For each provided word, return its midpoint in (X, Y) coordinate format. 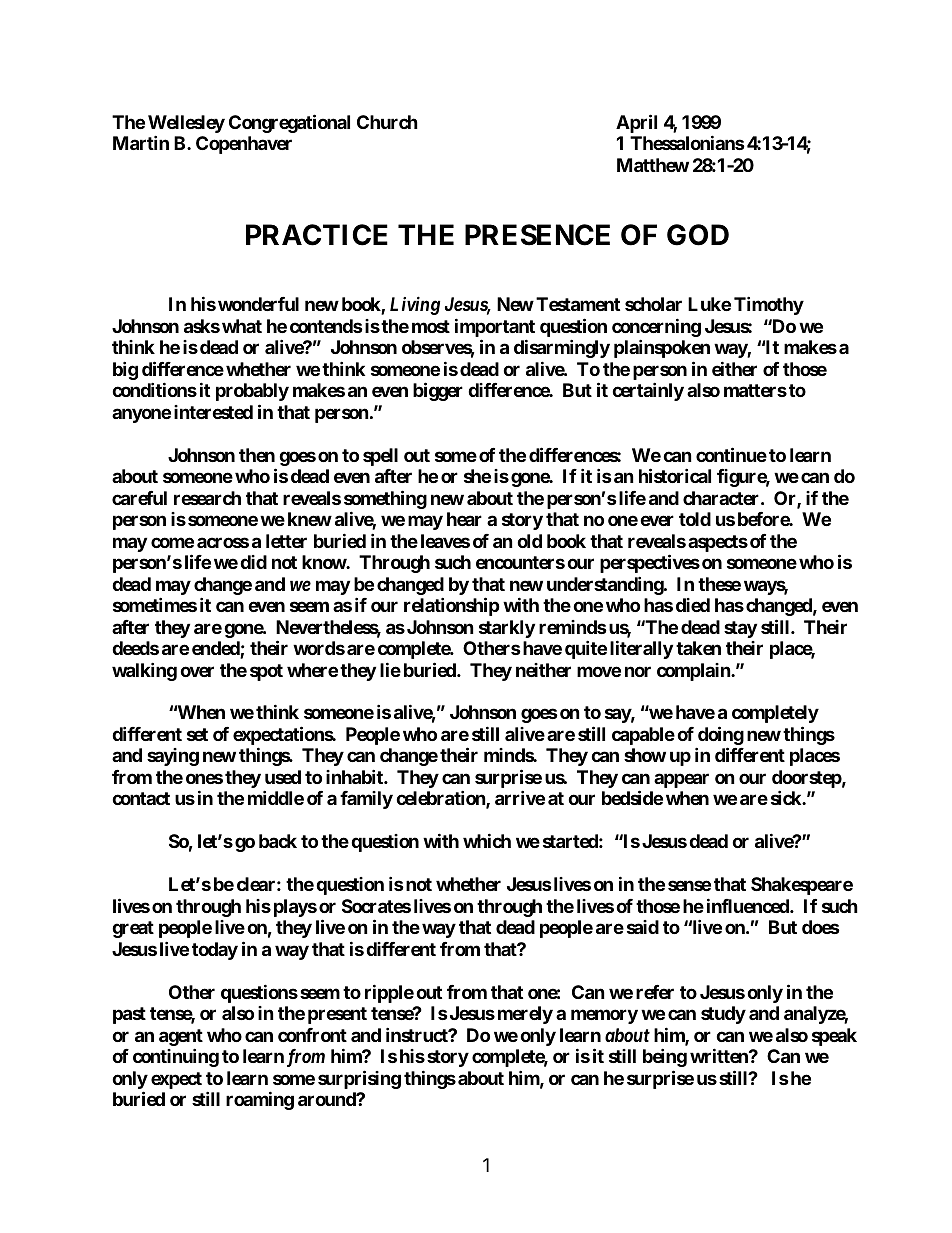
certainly (648, 391)
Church (387, 122)
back (278, 841)
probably (252, 392)
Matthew (653, 165)
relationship (452, 606)
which (487, 841)
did (253, 562)
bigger (438, 391)
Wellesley (186, 125)
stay (740, 629)
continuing (176, 1057)
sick (787, 798)
